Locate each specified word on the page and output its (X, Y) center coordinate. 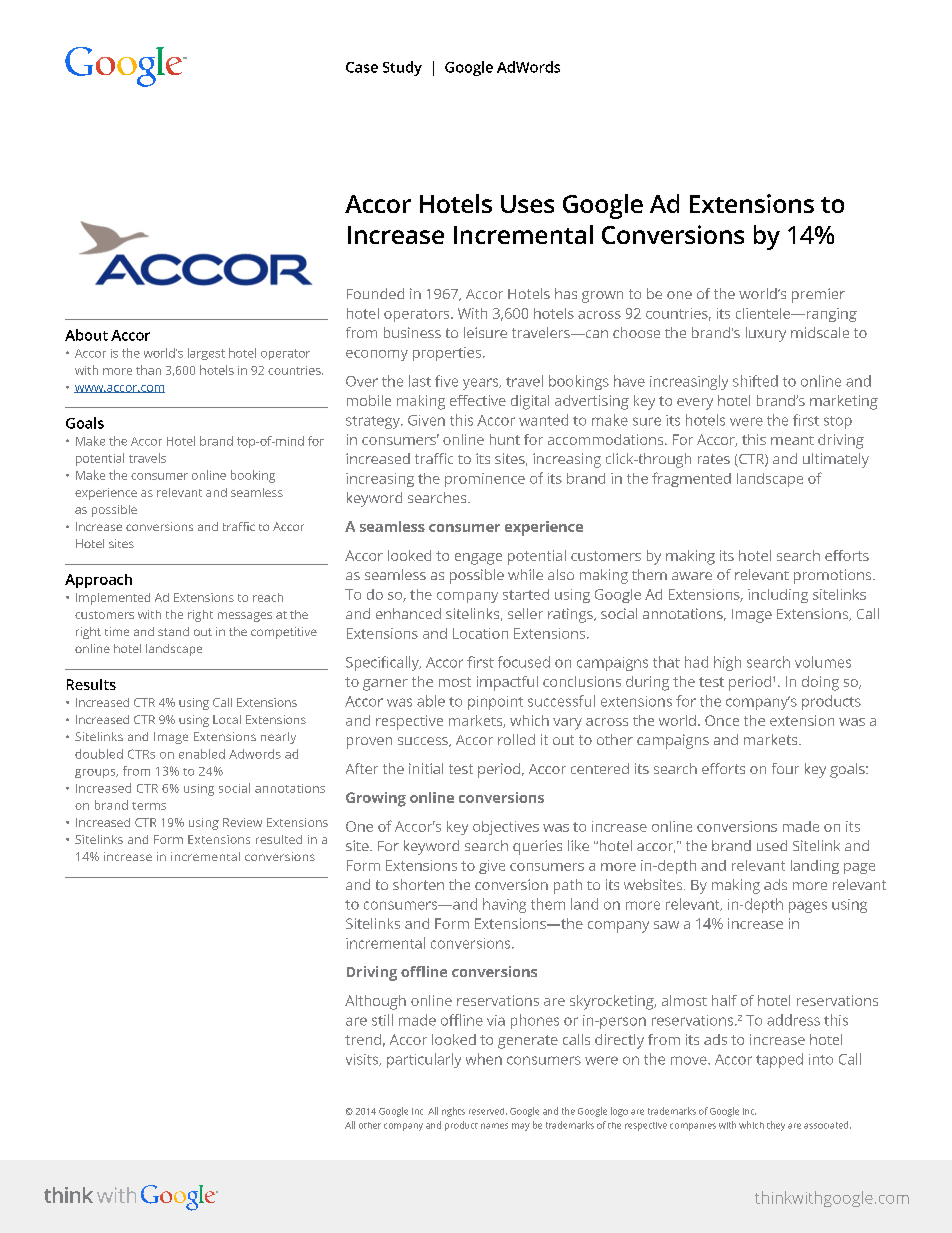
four (785, 768)
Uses (527, 204)
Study (402, 68)
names (494, 1126)
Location (480, 633)
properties (448, 354)
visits (363, 1060)
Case (362, 67)
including (778, 596)
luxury (766, 334)
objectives (506, 828)
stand (173, 631)
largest (206, 354)
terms (149, 806)
